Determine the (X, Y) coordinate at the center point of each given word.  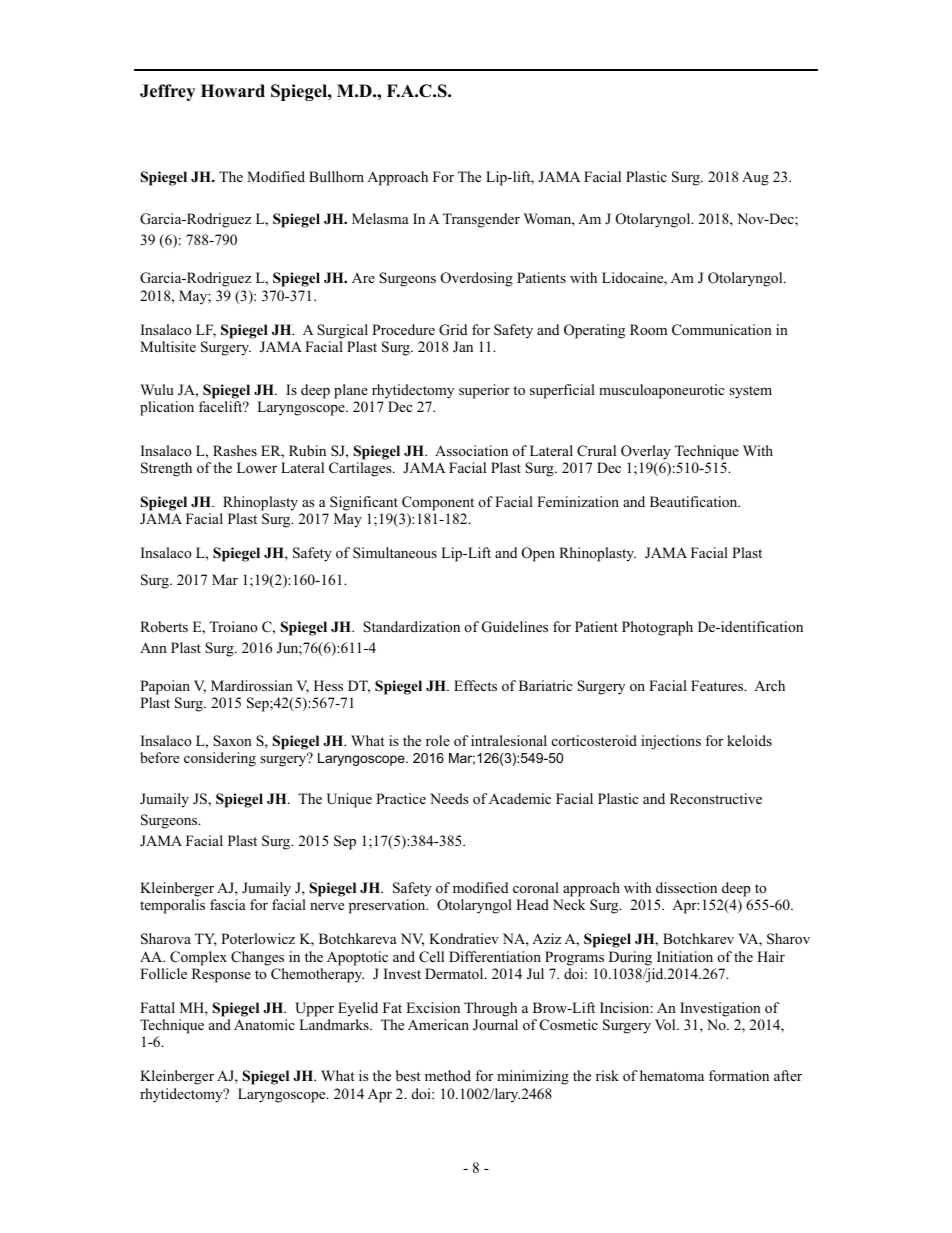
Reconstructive (716, 798)
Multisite (168, 346)
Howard (233, 91)
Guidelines (515, 627)
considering (220, 759)
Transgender (481, 220)
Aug (755, 178)
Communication (722, 330)
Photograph (657, 628)
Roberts (164, 626)
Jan (463, 347)
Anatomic (264, 1024)
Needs (449, 798)
